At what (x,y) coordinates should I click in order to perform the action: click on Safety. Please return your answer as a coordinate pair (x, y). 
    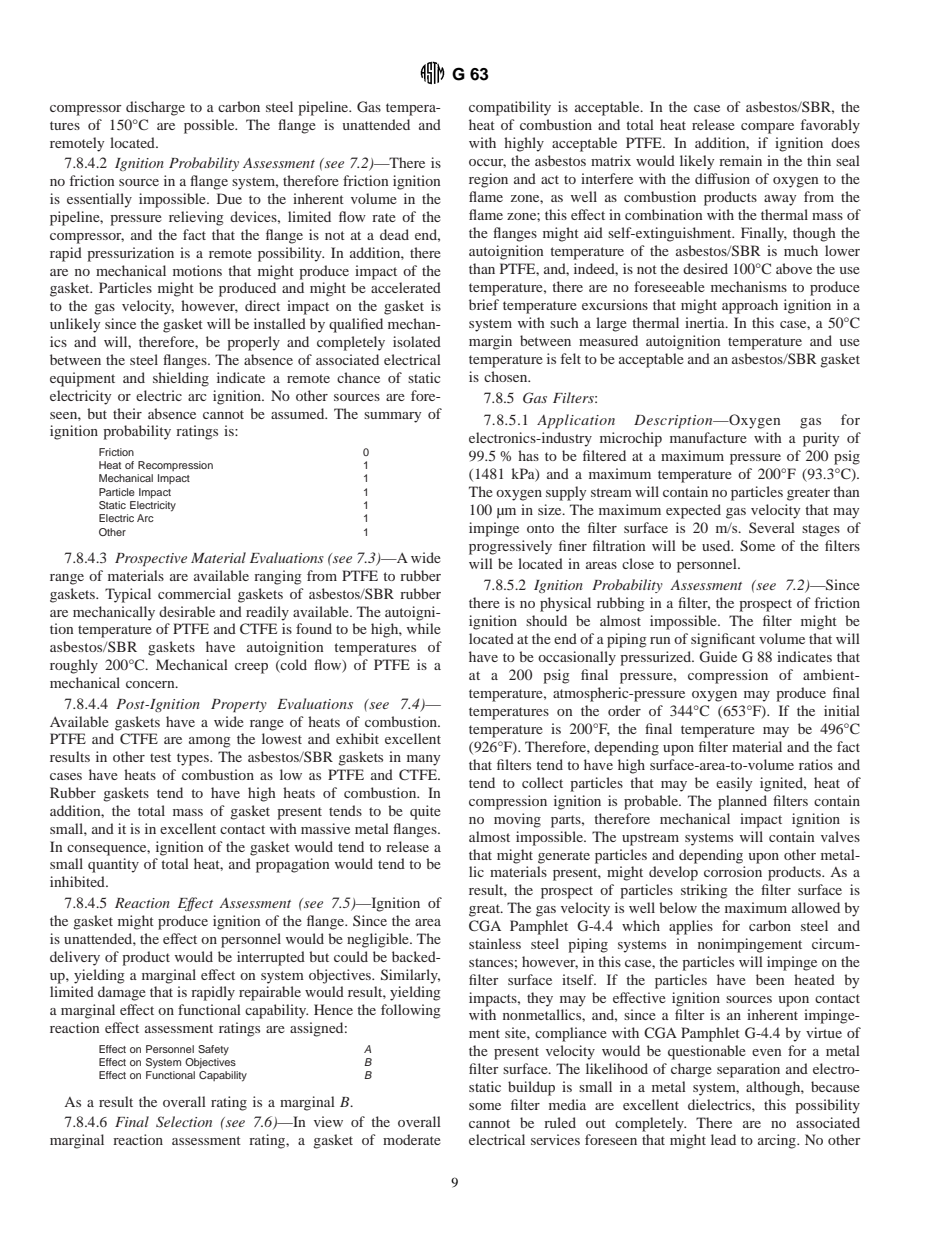
    Looking at the image, I should click on (213, 1050).
